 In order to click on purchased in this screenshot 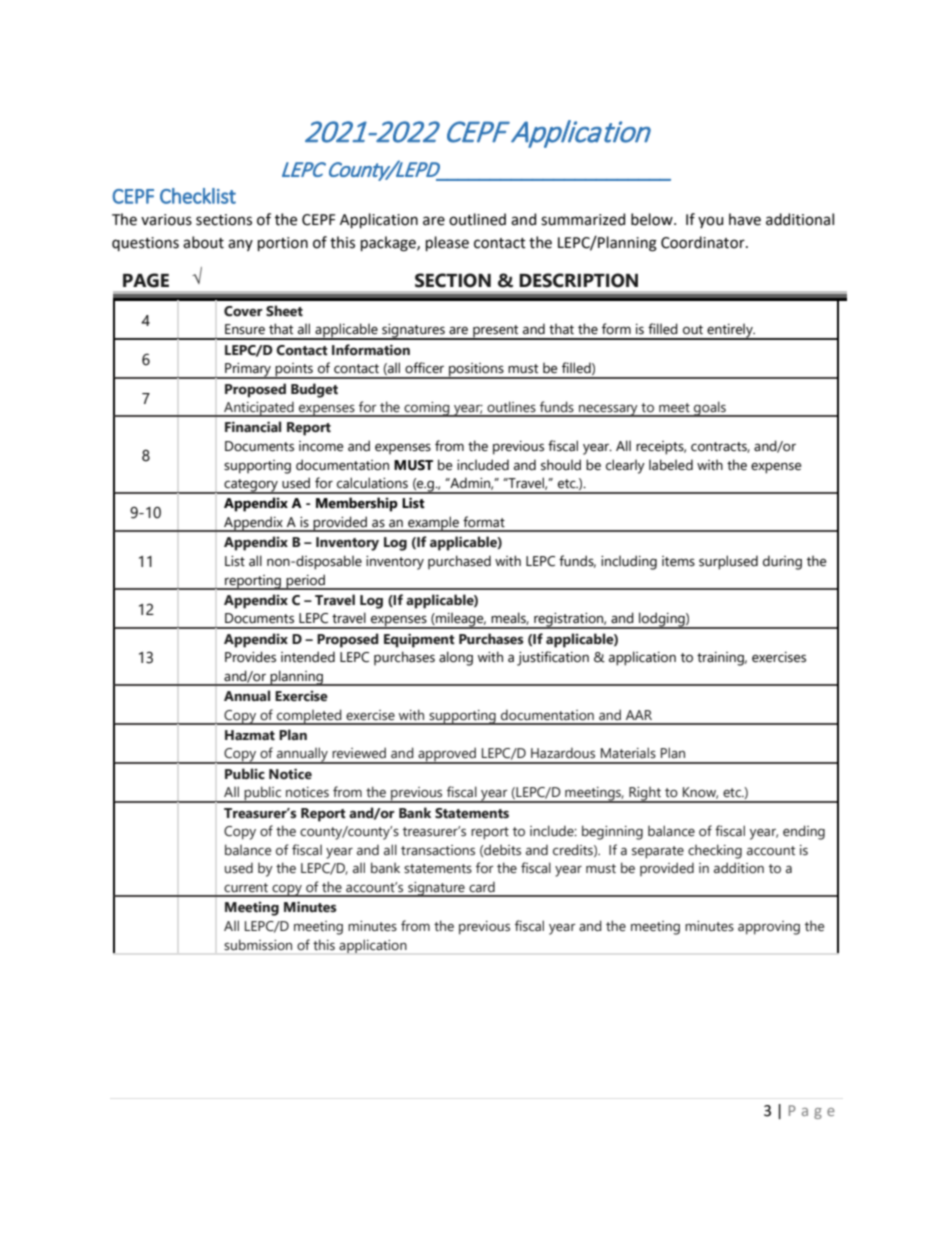, I will do `click(459, 562)`.
